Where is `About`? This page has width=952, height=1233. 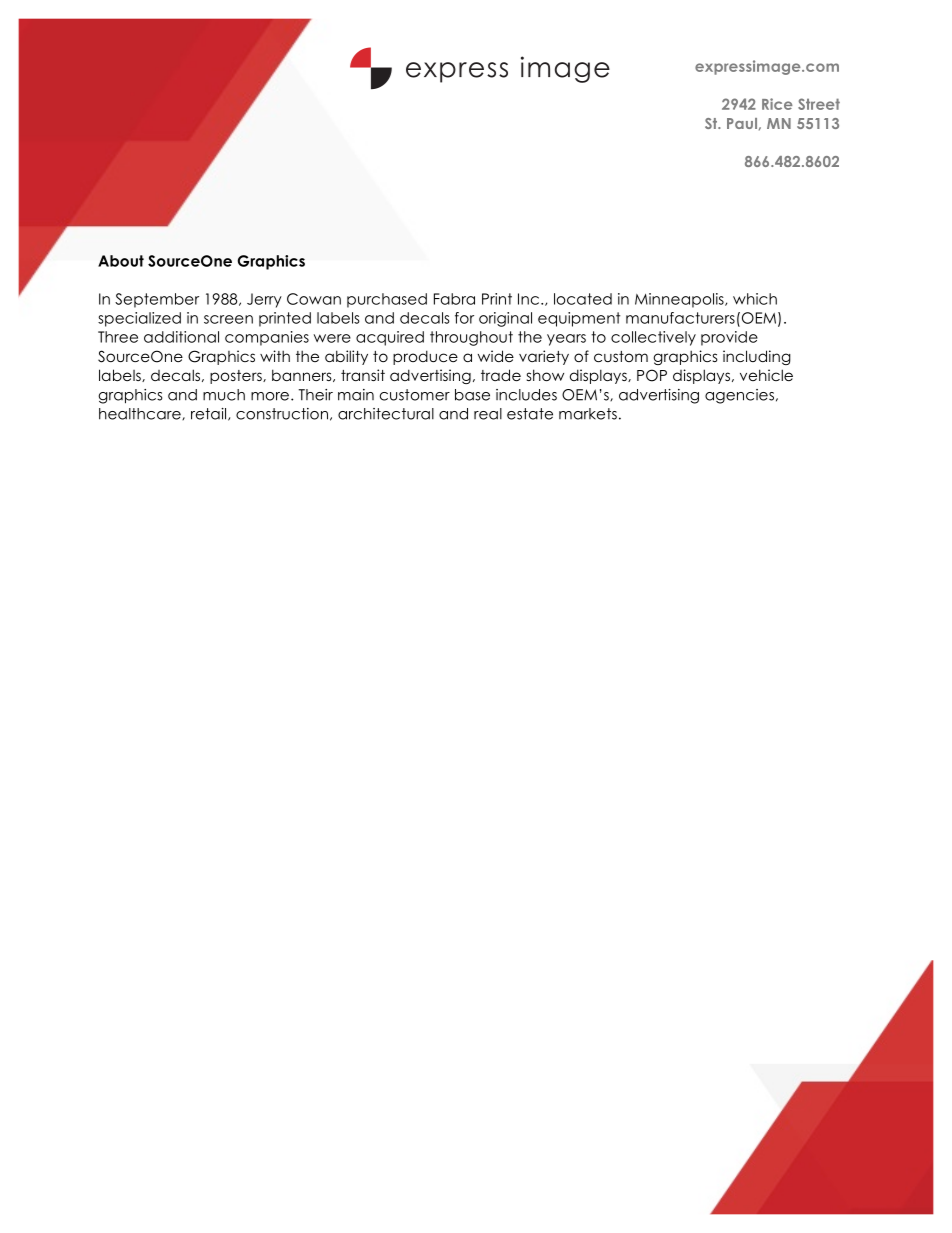 About is located at coordinates (121, 261).
